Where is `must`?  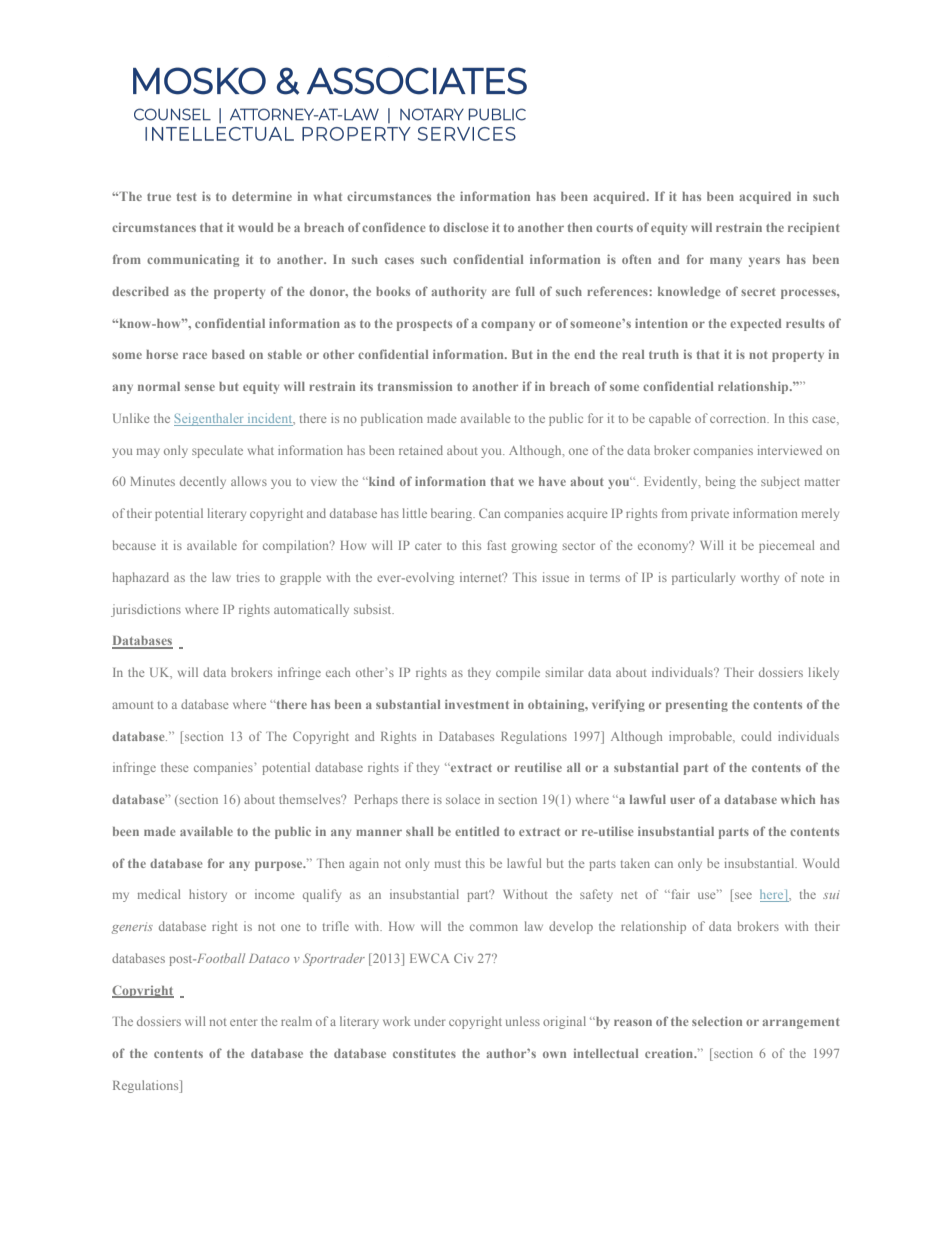 must is located at coordinates (448, 864).
